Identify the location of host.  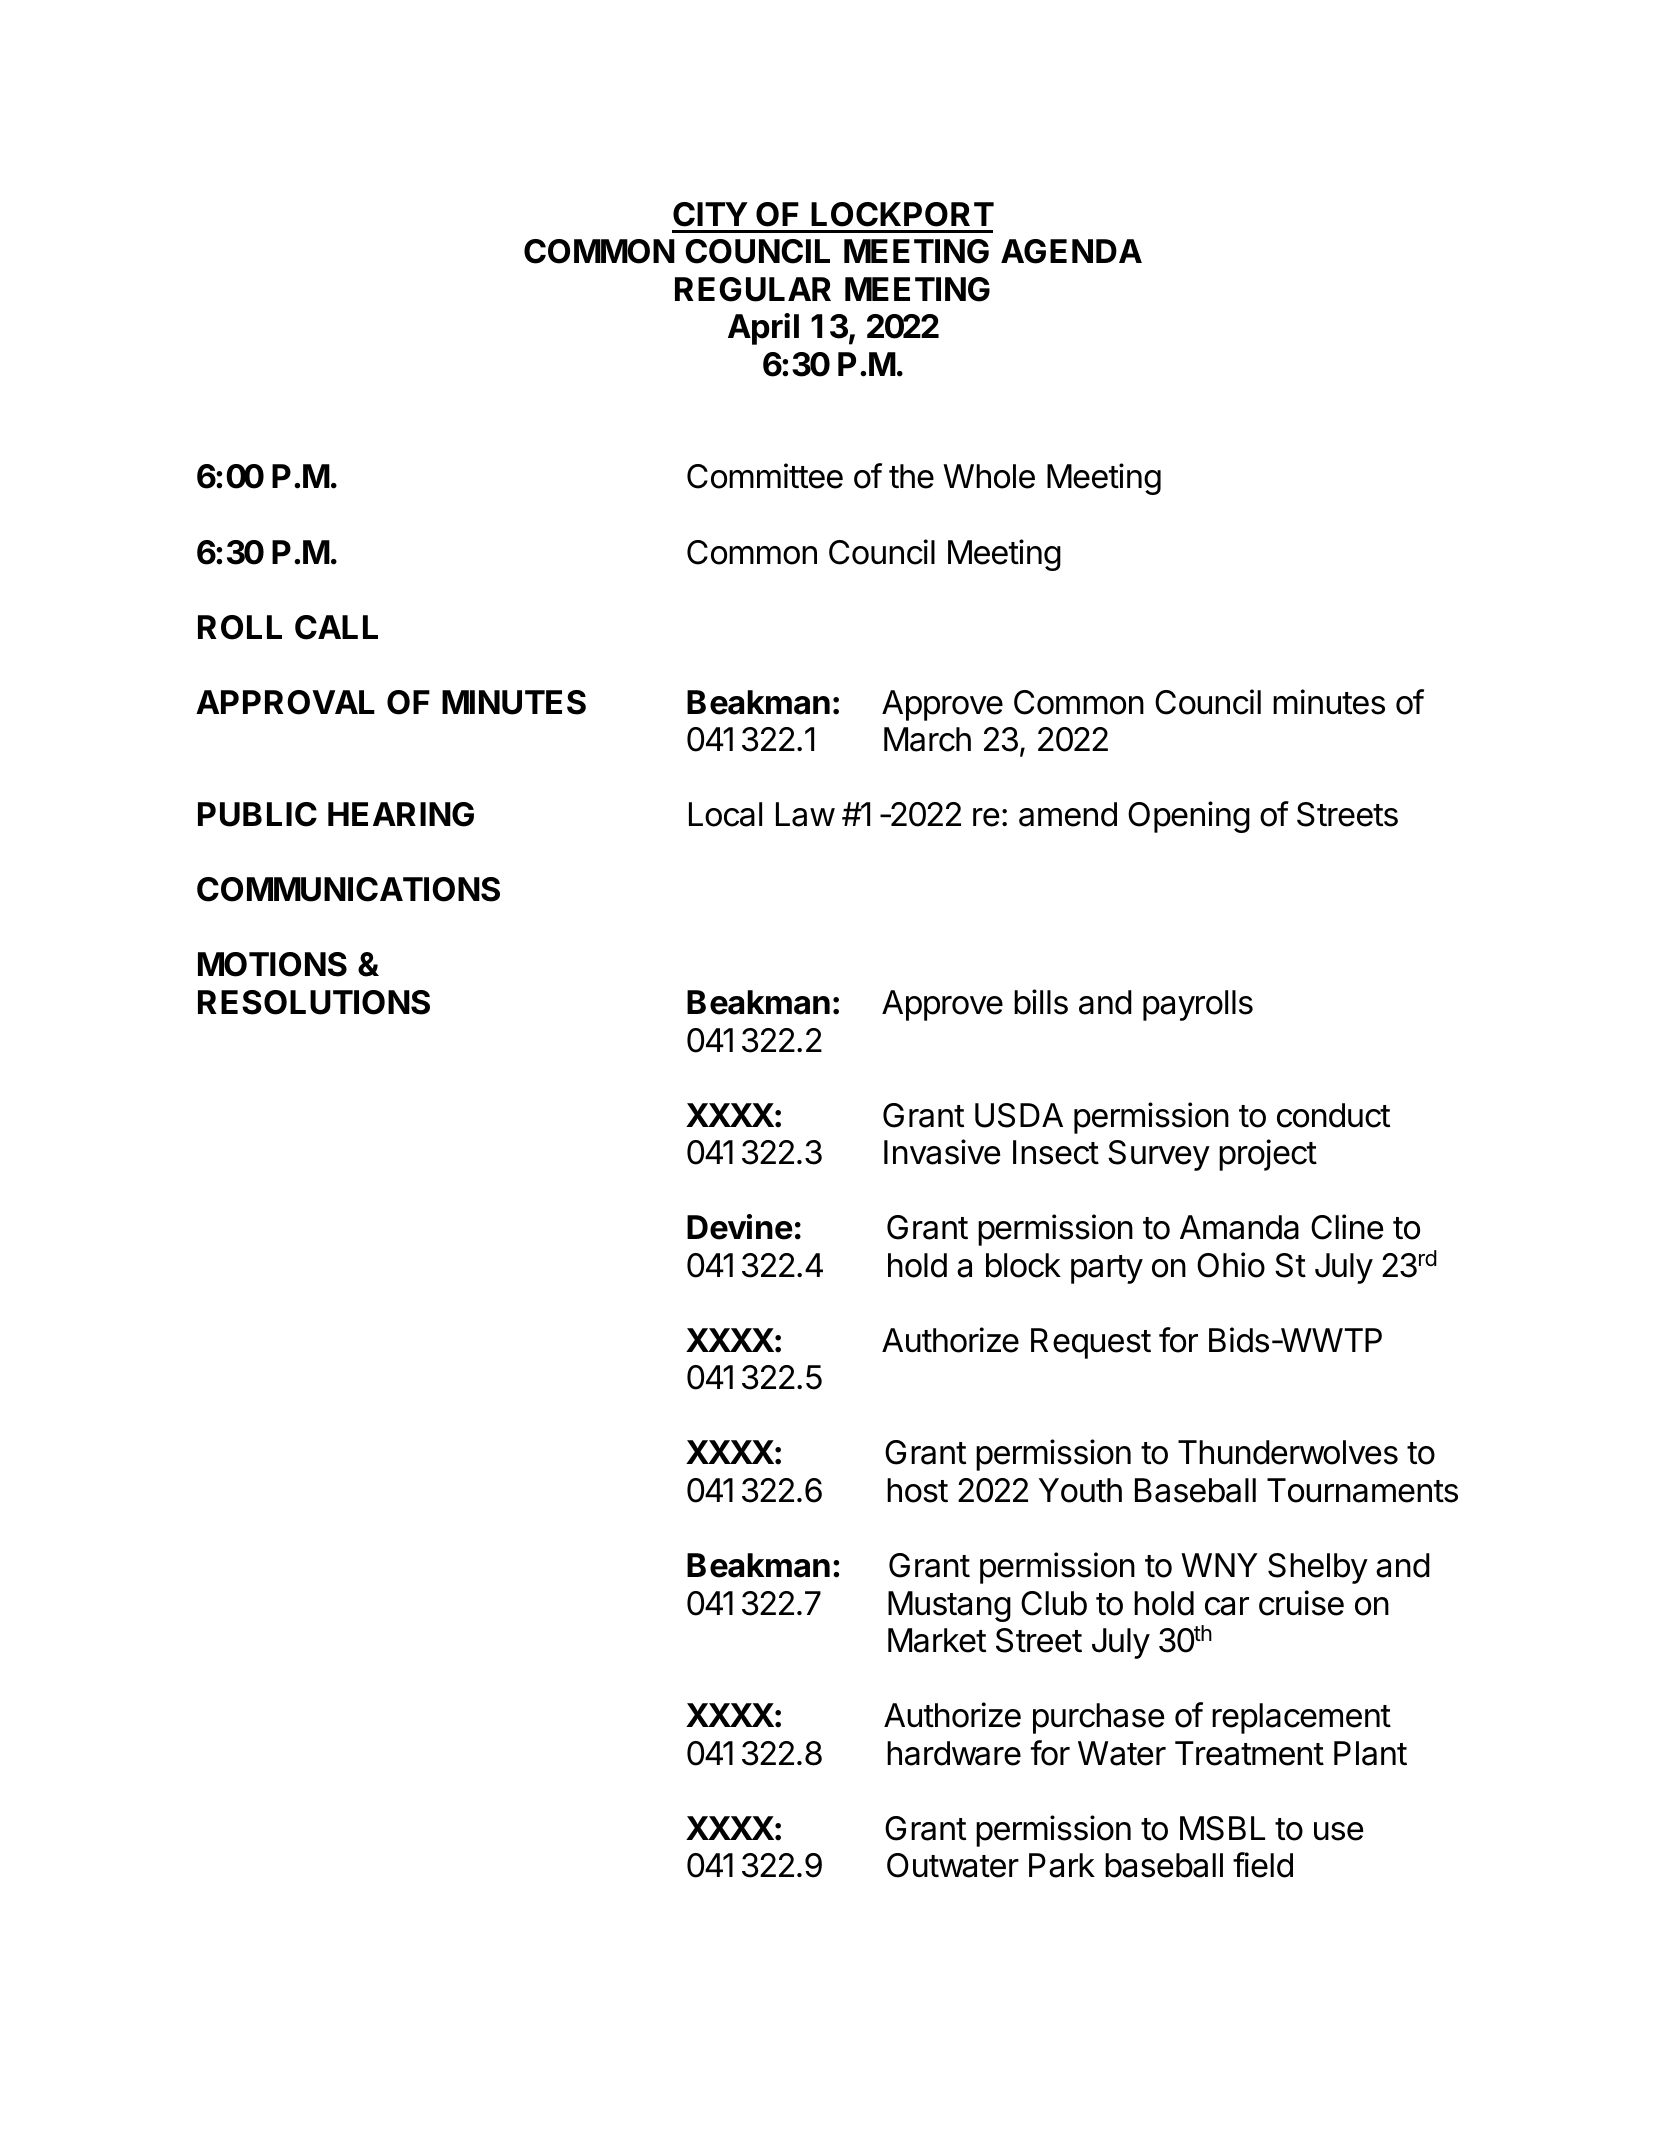
(917, 1490).
